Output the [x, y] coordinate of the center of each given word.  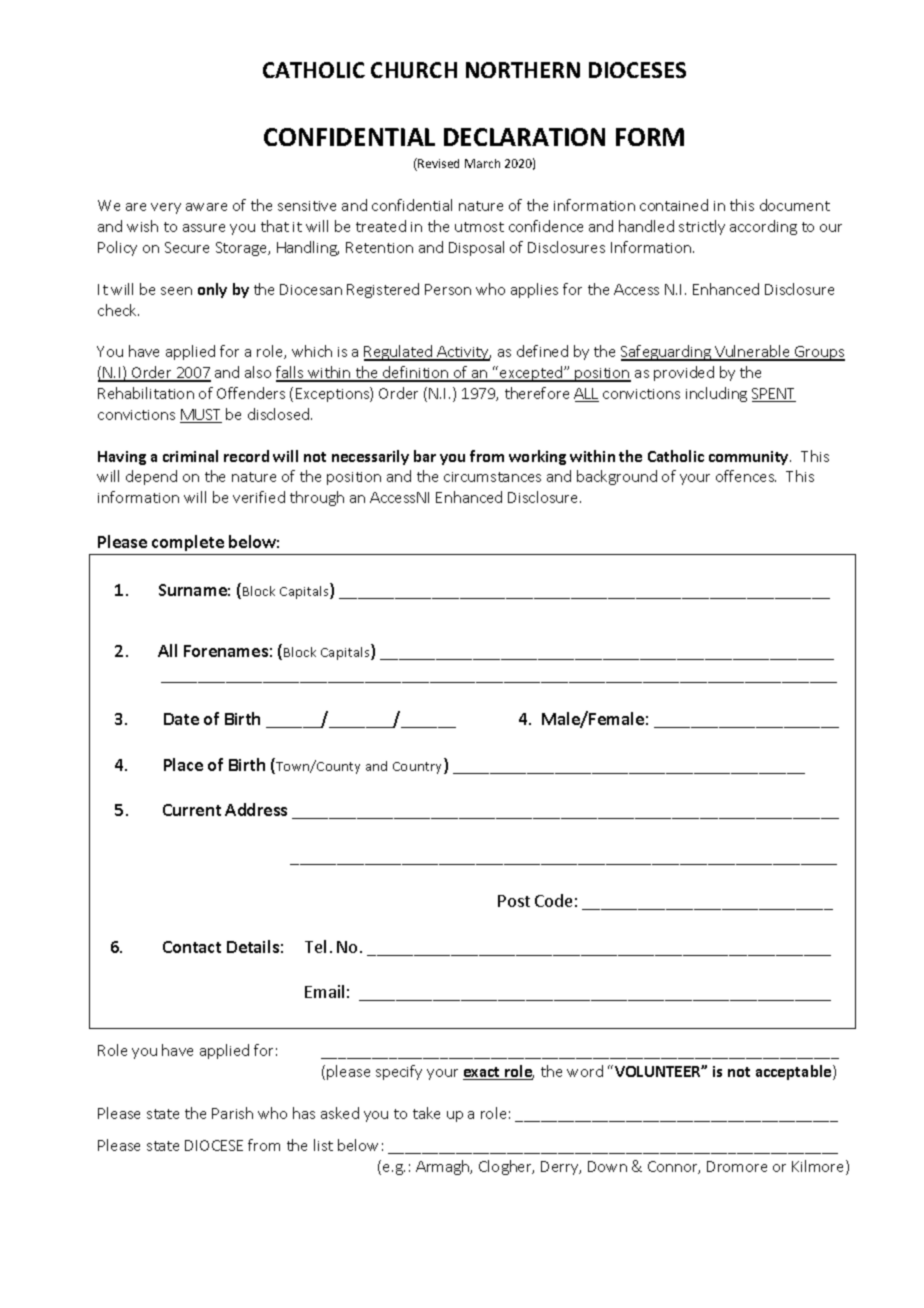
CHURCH [414, 70]
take [426, 1113]
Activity [463, 353]
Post [514, 901]
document [795, 205]
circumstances [492, 477]
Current [192, 810]
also [258, 372]
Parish [232, 1113]
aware [206, 207]
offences [746, 476]
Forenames [226, 651]
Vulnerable [753, 352]
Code [553, 900]
